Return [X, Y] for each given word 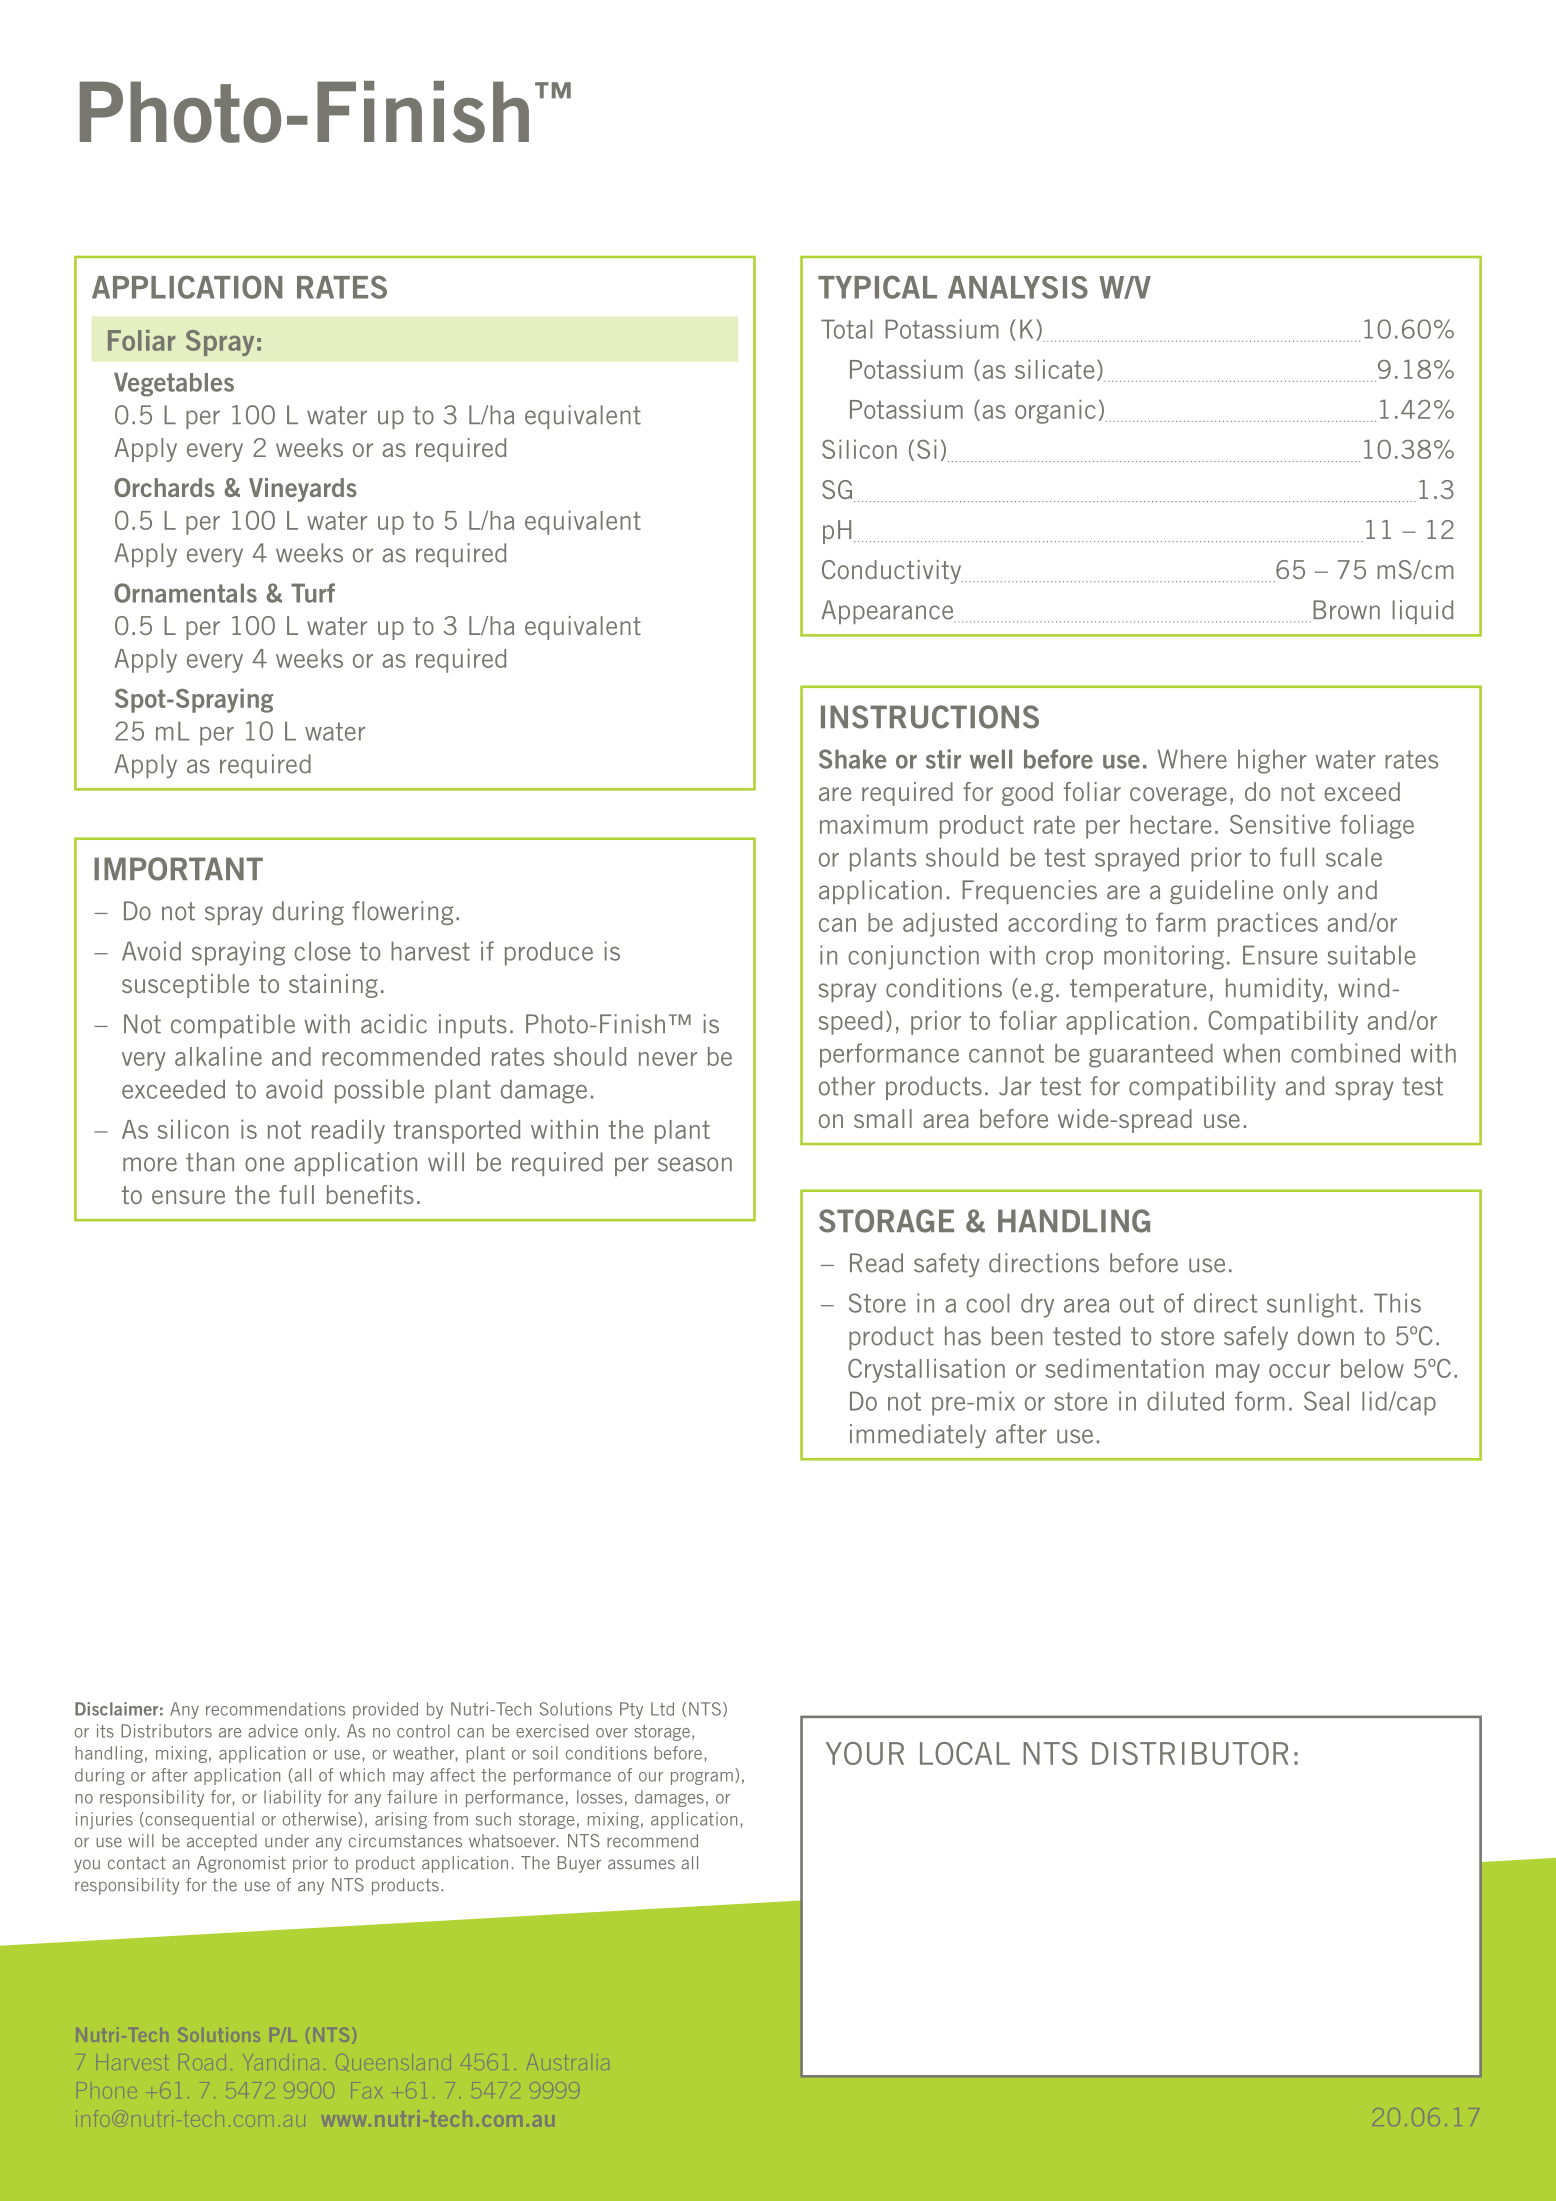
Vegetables [174, 384]
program [702, 1778]
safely [1256, 1338]
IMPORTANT [178, 869]
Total [846, 329]
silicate [1054, 369]
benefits [370, 1194]
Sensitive [1280, 824]
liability [292, 1798]
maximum [874, 824]
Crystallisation [926, 1370]
